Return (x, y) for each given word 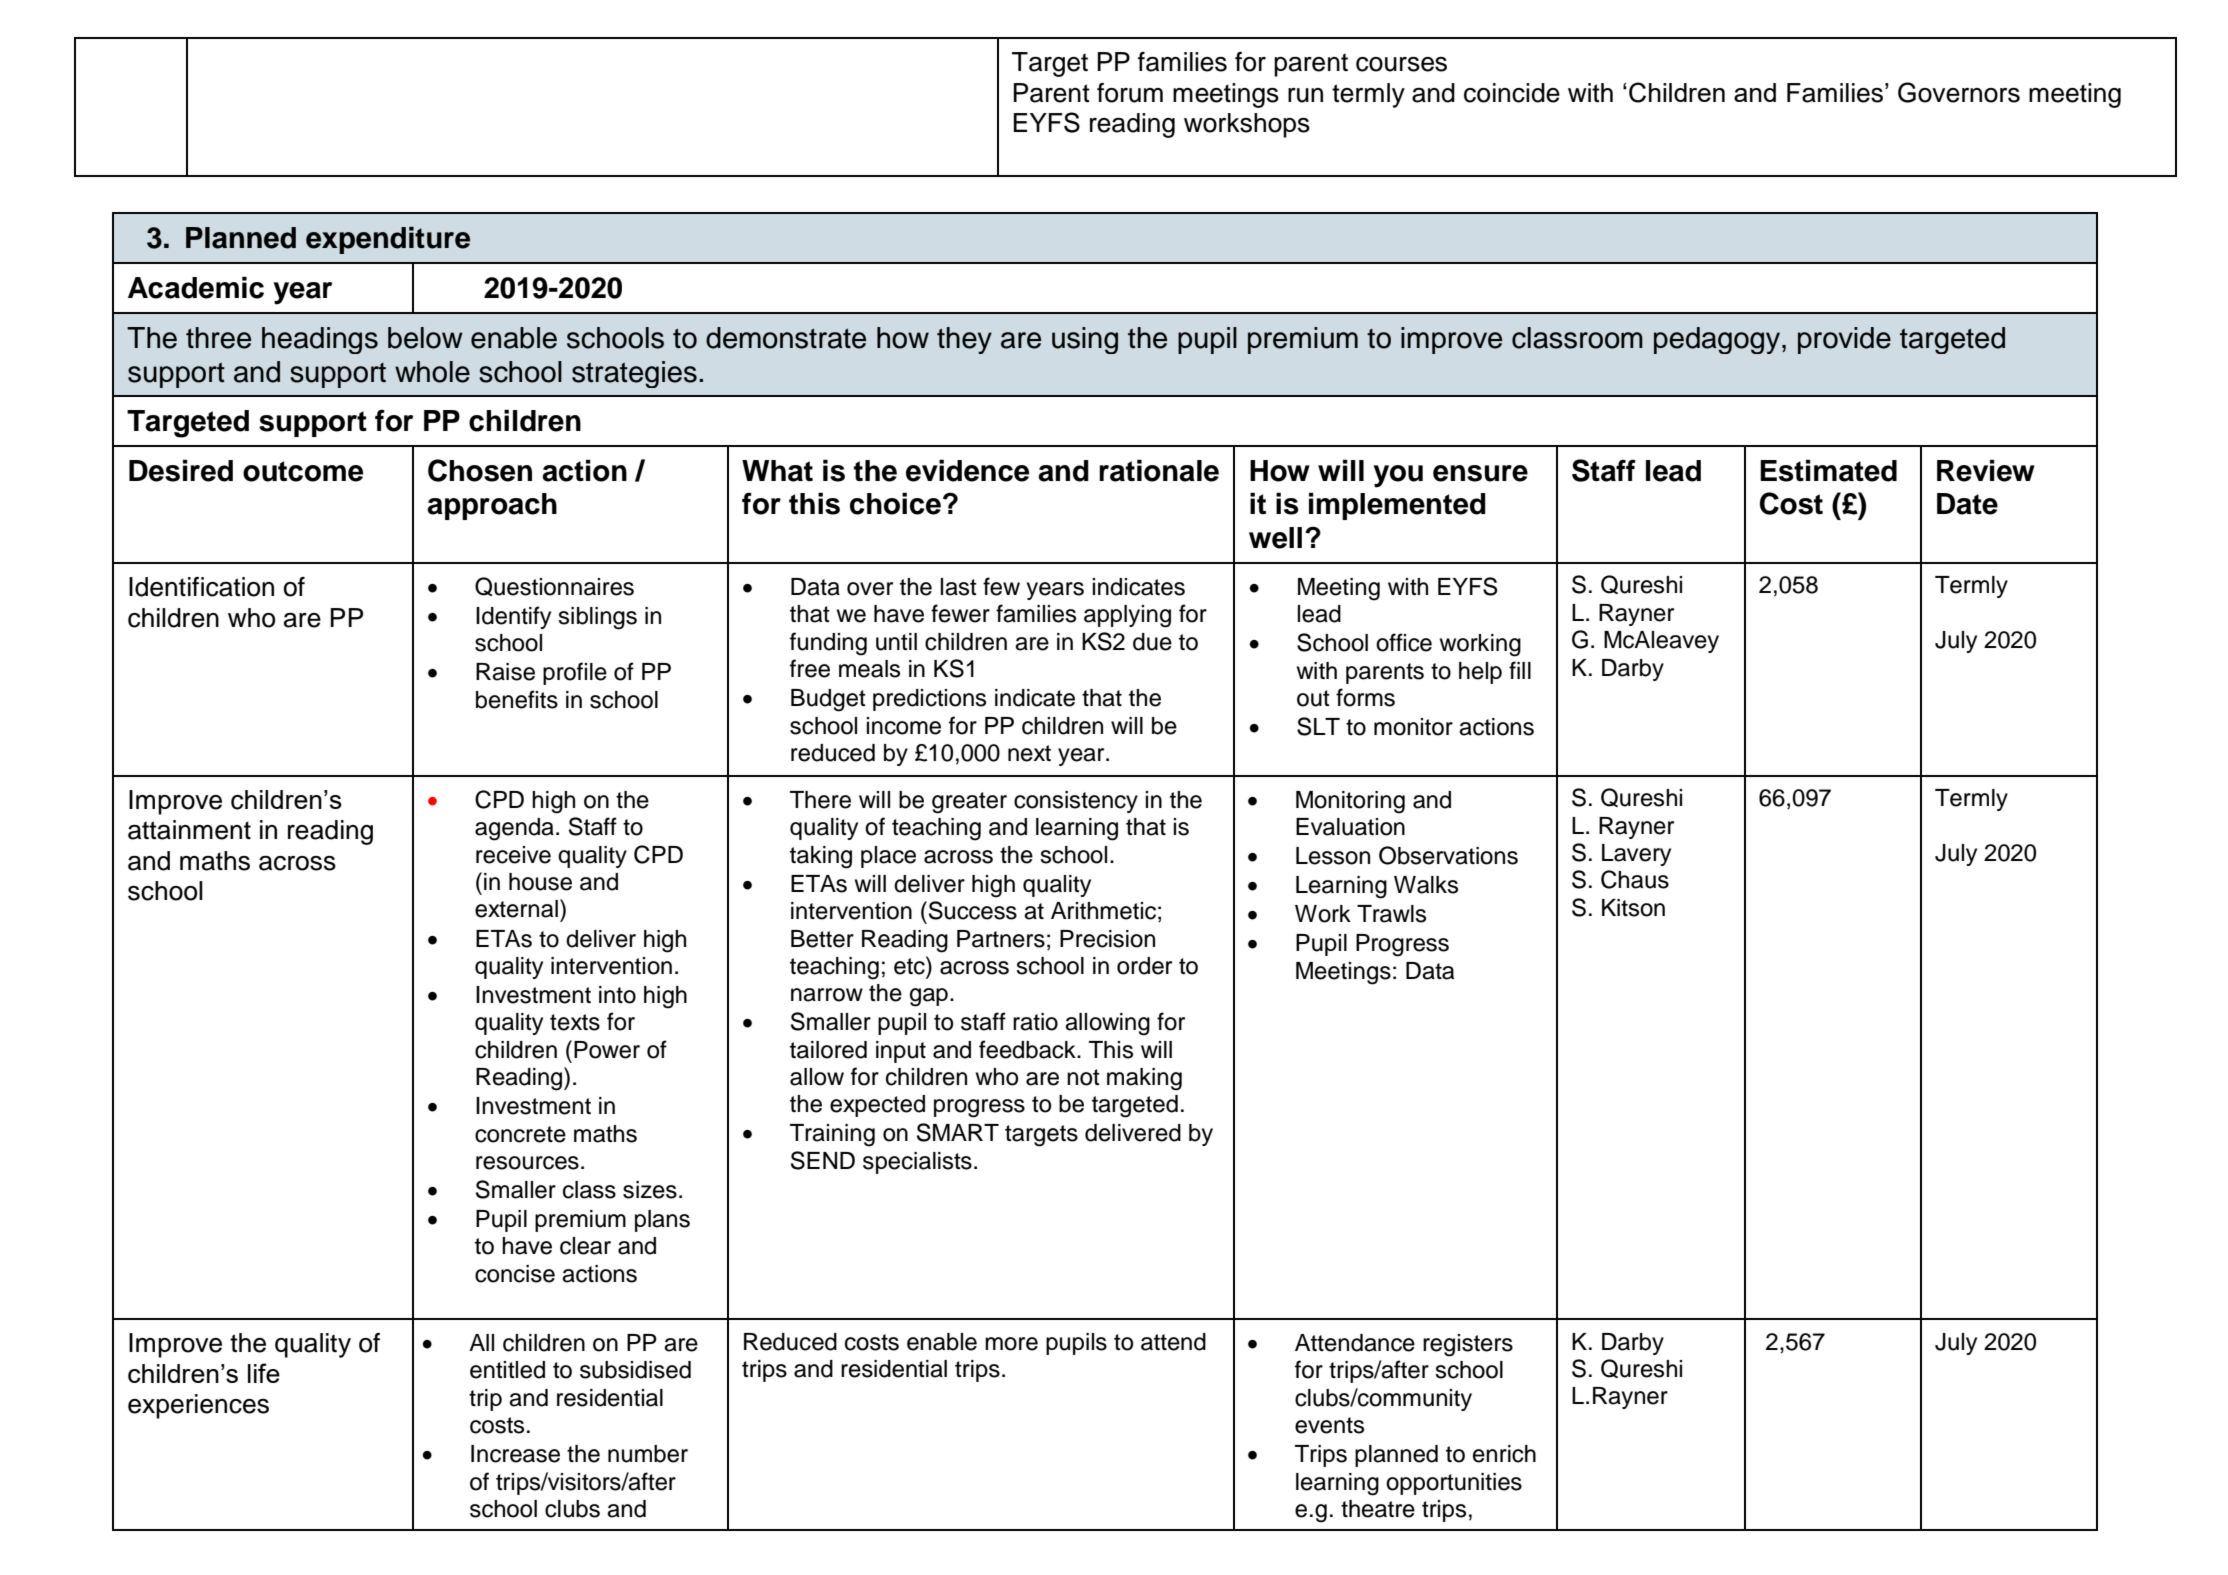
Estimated (1828, 470)
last (958, 587)
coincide (1512, 93)
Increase (515, 1454)
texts (575, 1022)
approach (492, 506)
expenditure (388, 240)
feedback (1028, 1049)
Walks (1426, 885)
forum (1130, 93)
